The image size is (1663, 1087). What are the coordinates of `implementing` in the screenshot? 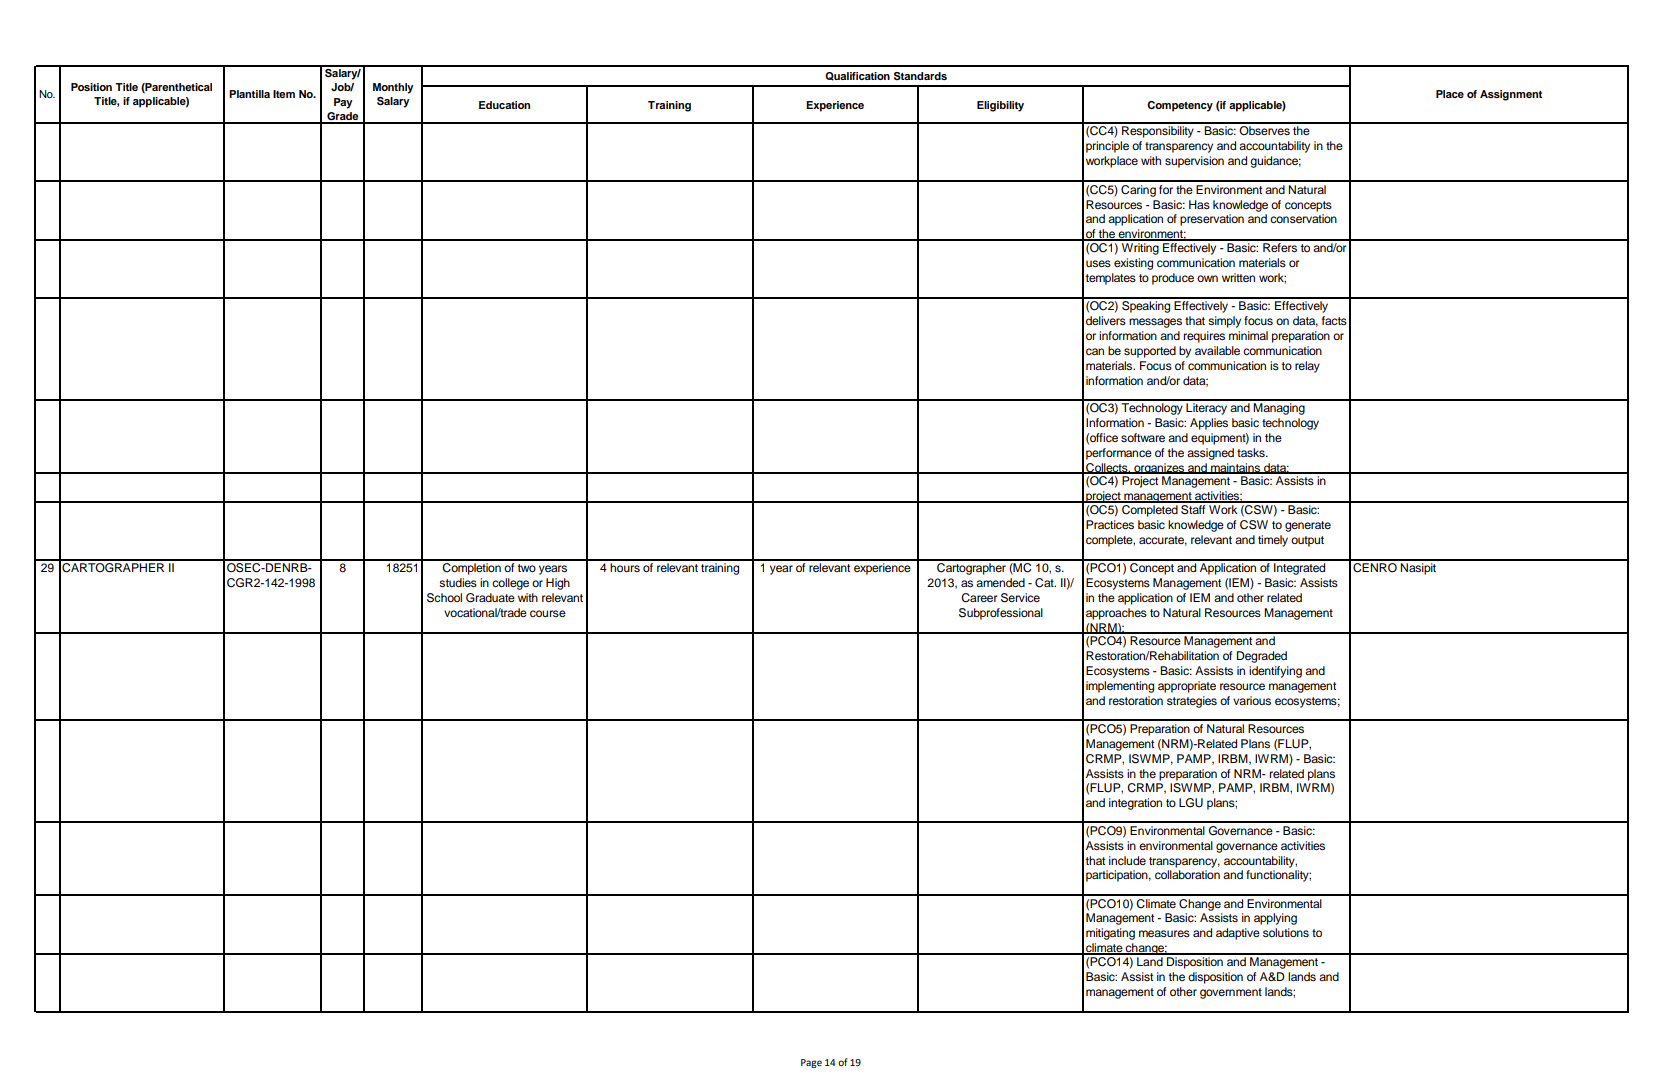 It's located at (1120, 687).
